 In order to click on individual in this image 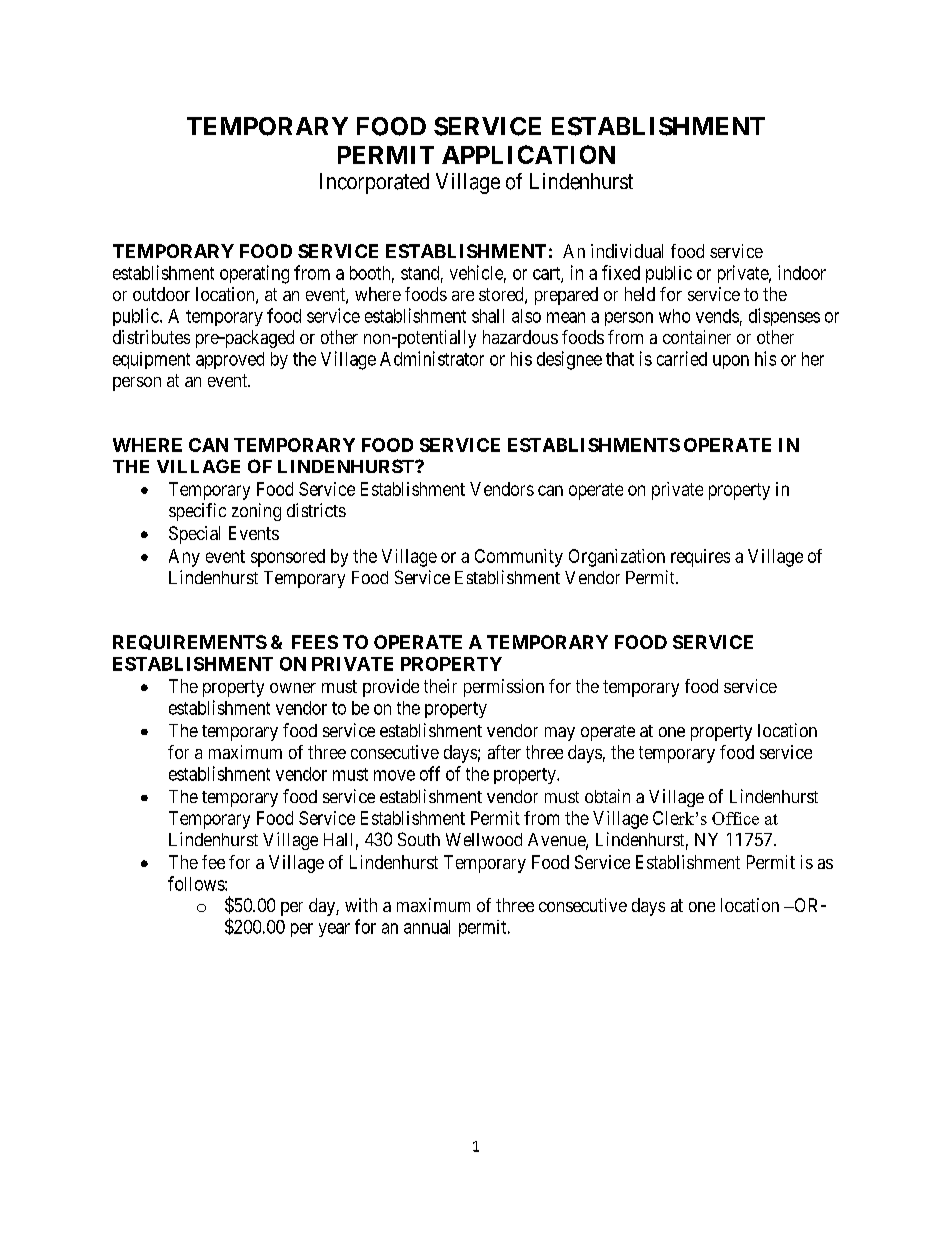, I will do `click(627, 251)`.
